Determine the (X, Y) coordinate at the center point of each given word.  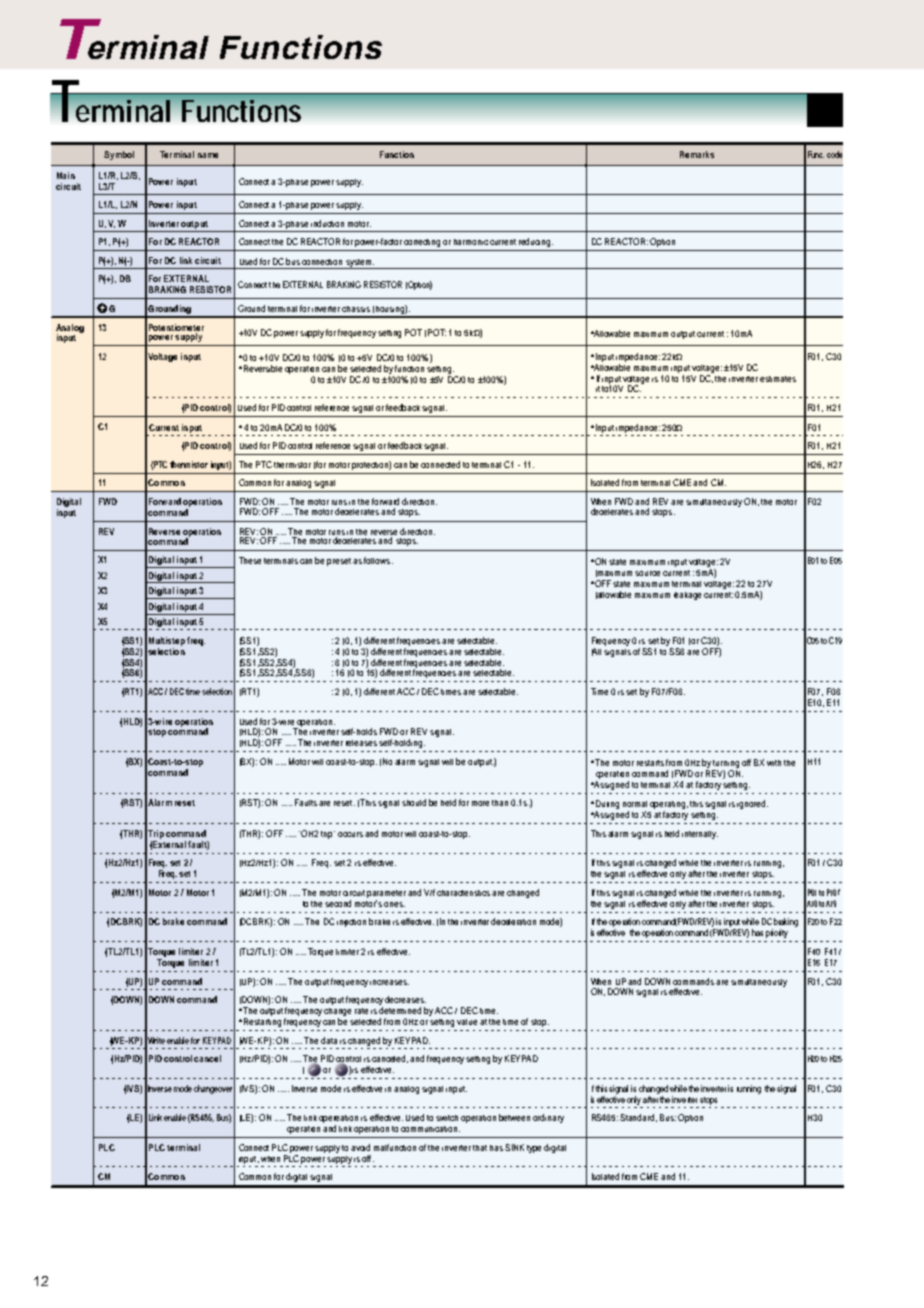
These (250, 560)
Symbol (119, 155)
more (480, 803)
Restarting (262, 1022)
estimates (778, 379)
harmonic (471, 242)
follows (378, 560)
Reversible (263, 368)
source (647, 573)
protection (371, 465)
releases (361, 743)
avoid (360, 1147)
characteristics (465, 893)
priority (777, 933)
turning (726, 764)
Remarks (697, 154)
